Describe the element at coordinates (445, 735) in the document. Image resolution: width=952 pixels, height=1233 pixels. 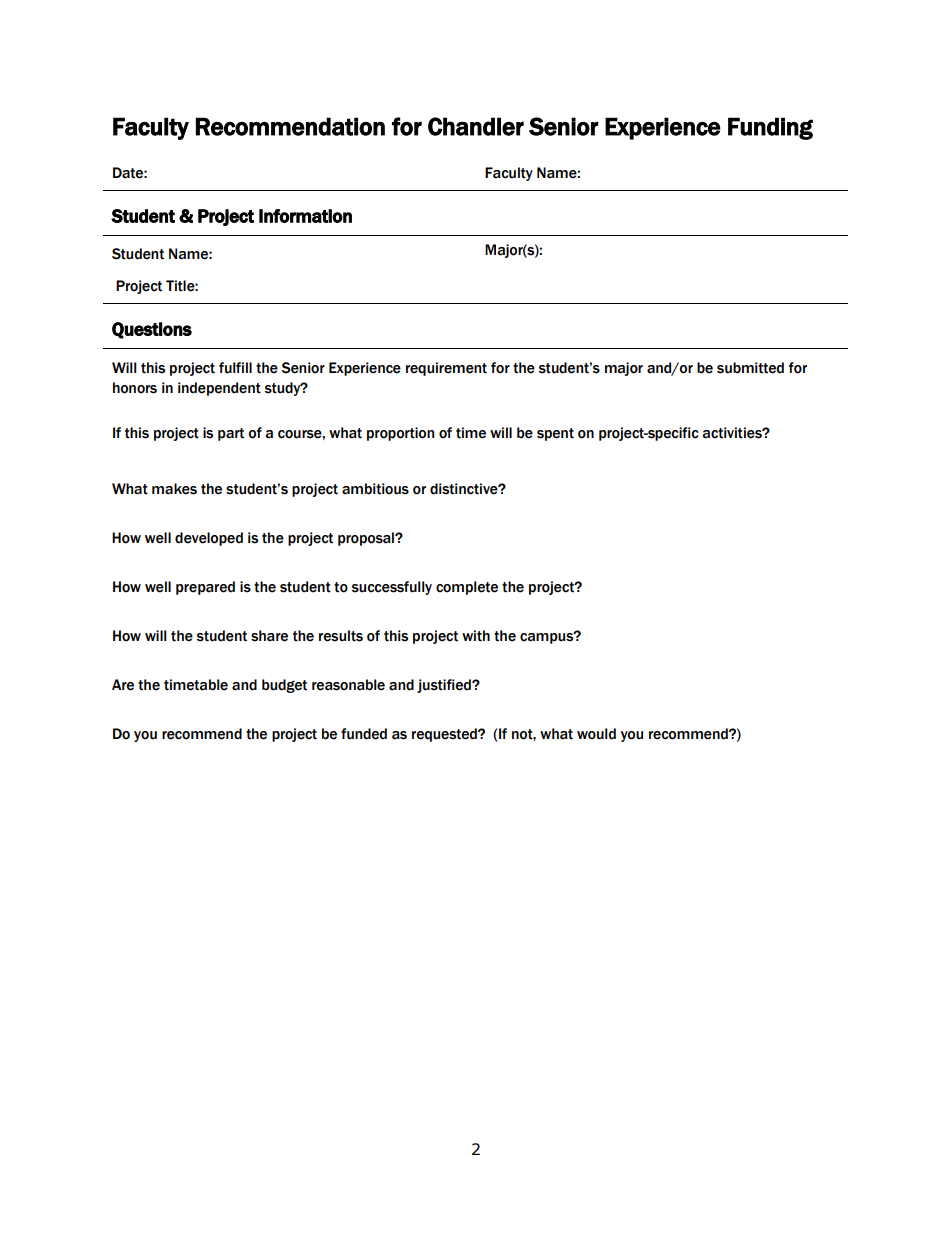
I see `requested` at that location.
